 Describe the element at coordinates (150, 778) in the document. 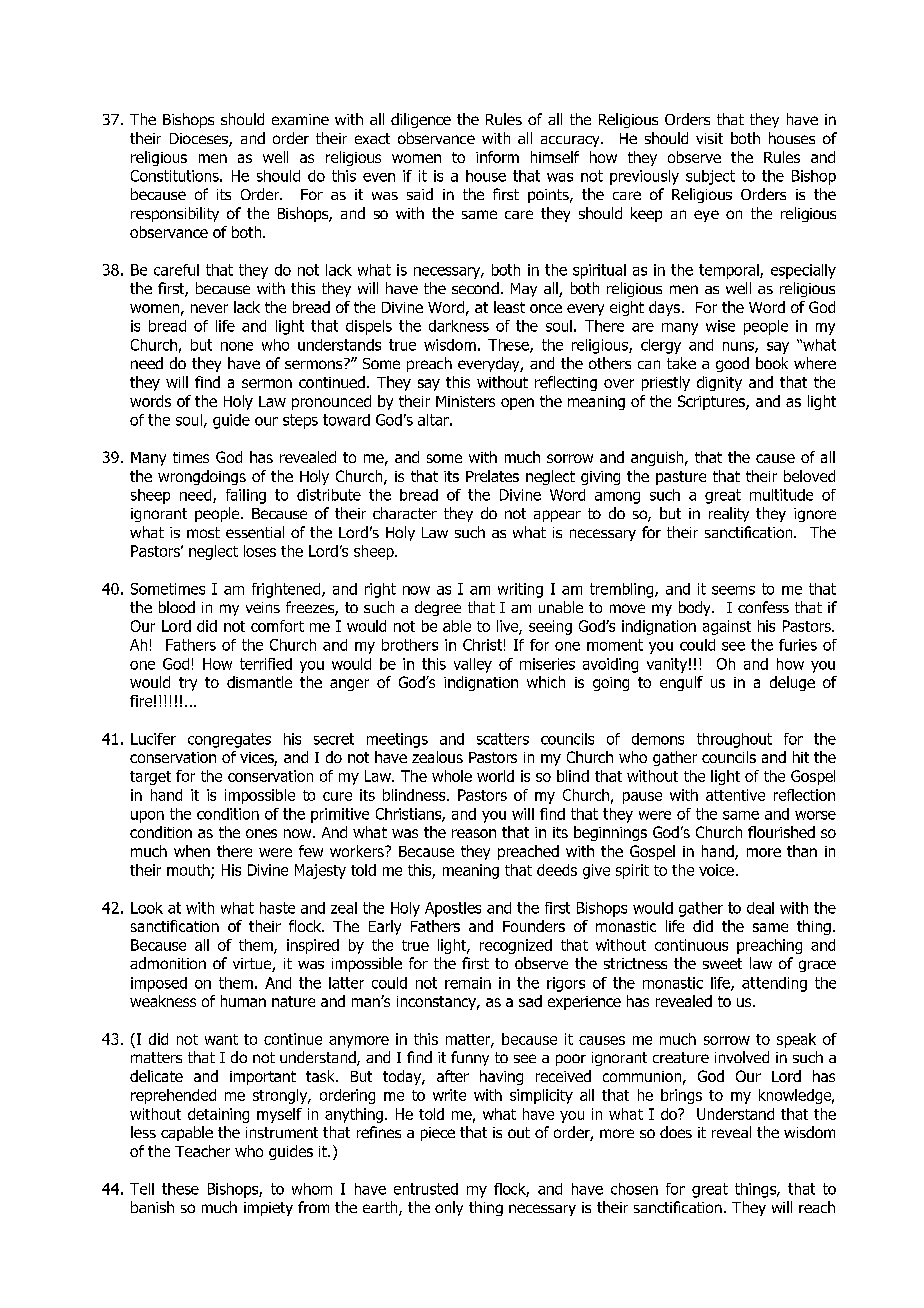

I see `target` at that location.
